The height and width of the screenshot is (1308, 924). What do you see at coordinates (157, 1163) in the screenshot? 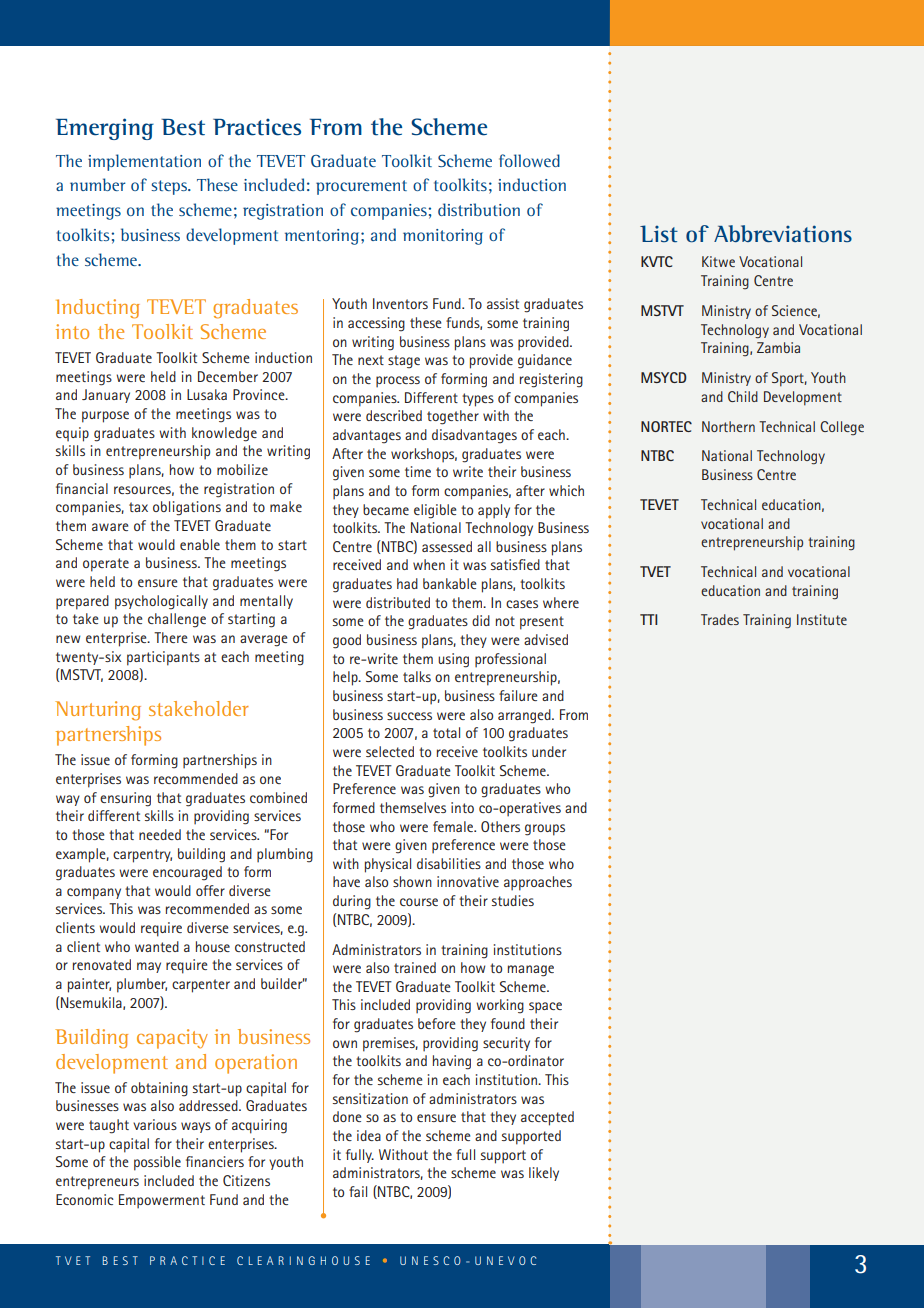
I see `possible` at bounding box center [157, 1163].
